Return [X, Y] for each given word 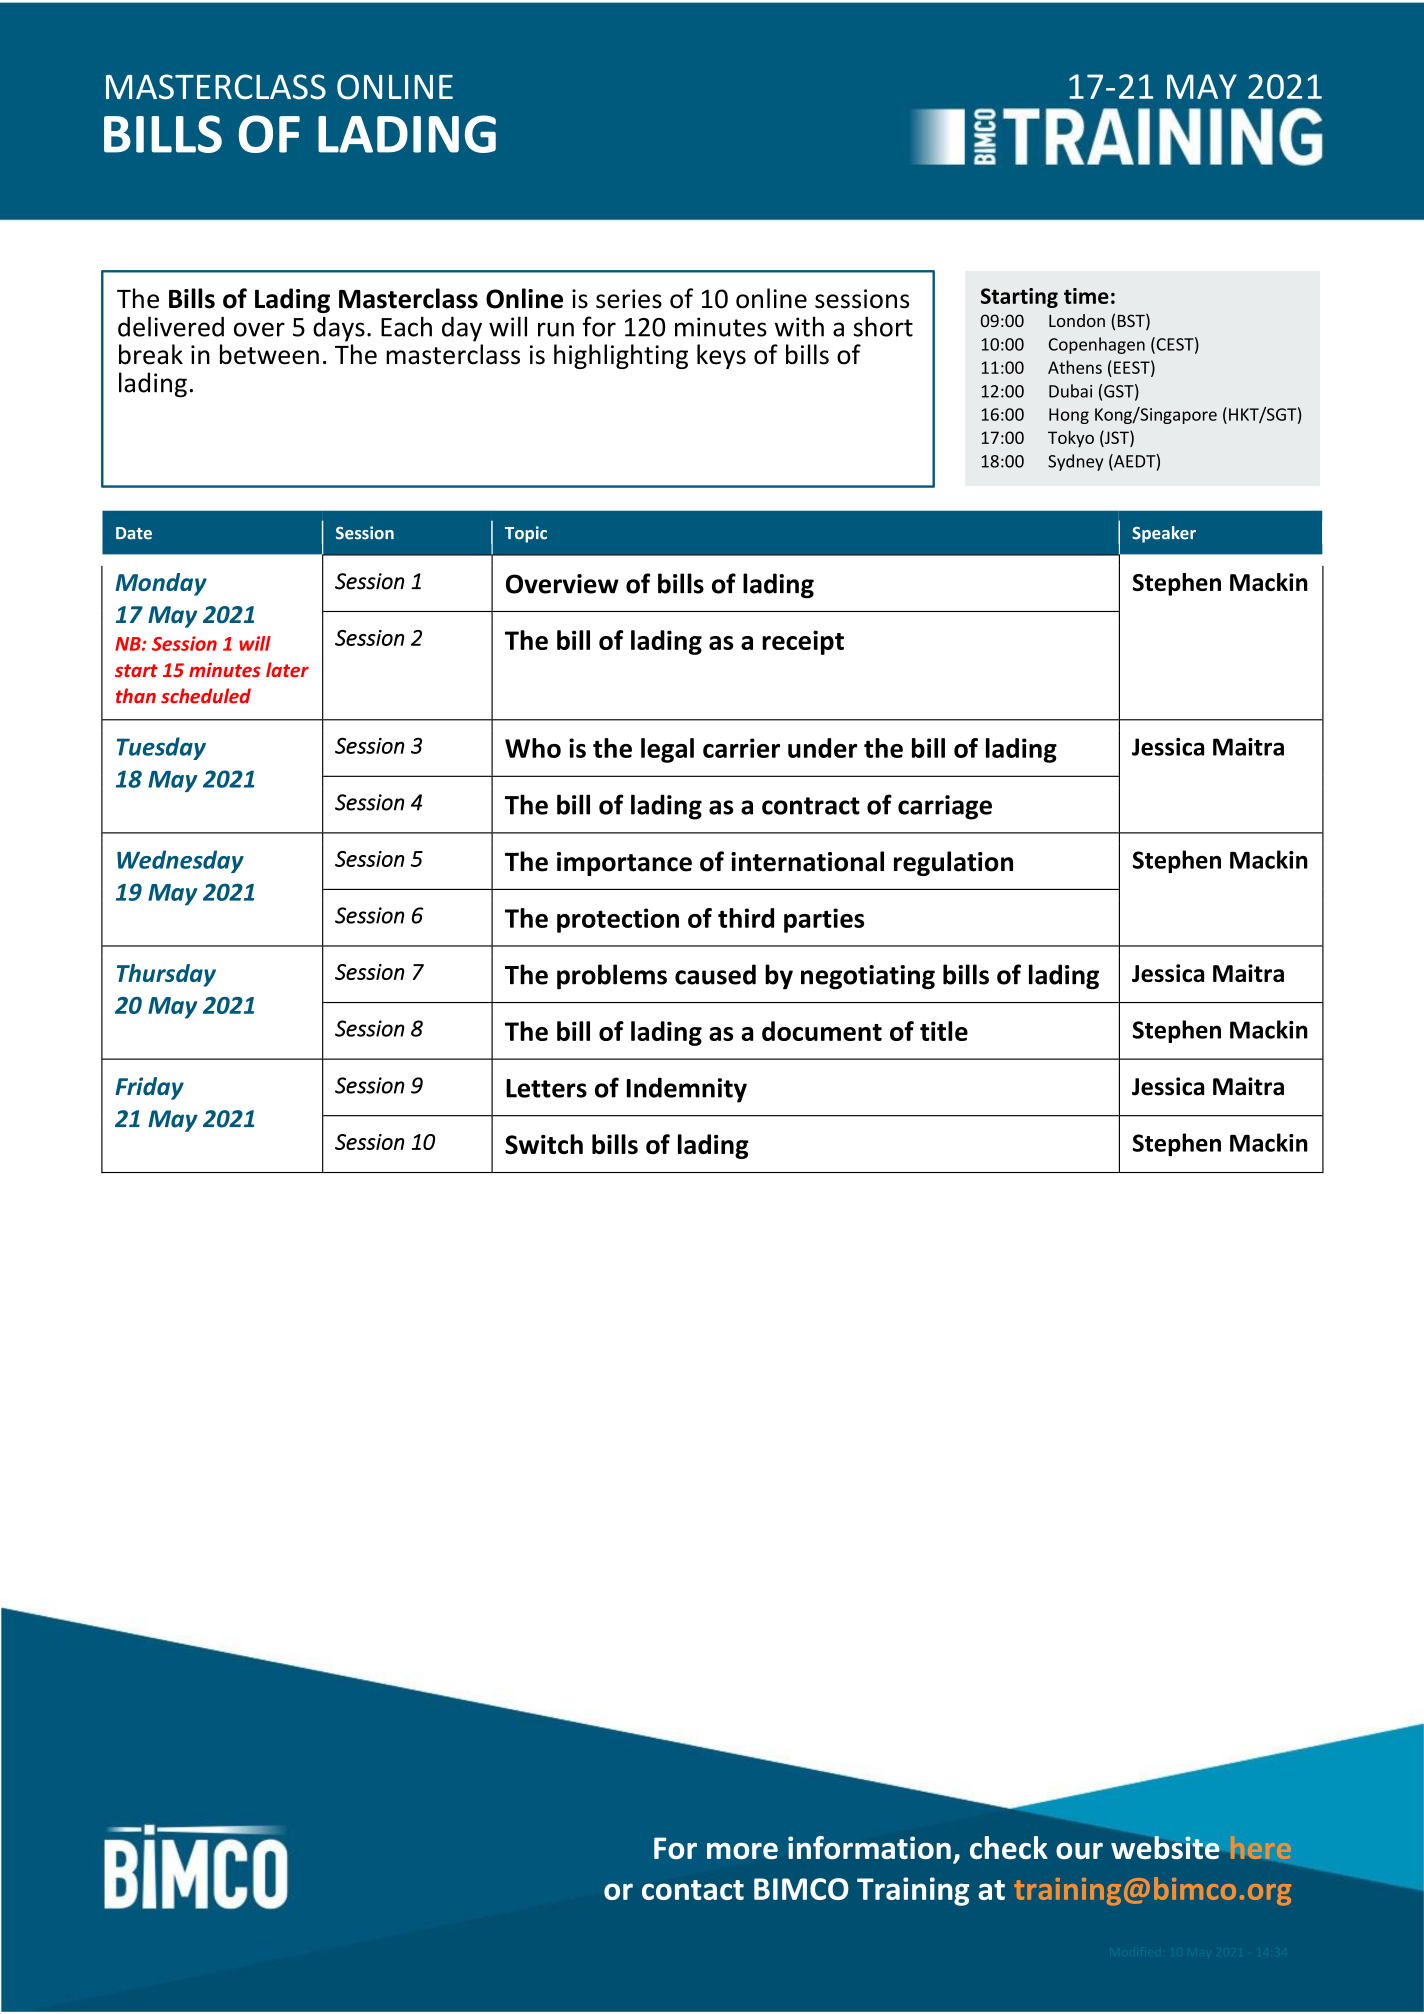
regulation [953, 863]
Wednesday [180, 861]
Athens [1075, 367]
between [269, 354]
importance [624, 864]
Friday [149, 1088]
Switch [544, 1144]
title [944, 1031]
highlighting [621, 356]
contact [693, 1890]
